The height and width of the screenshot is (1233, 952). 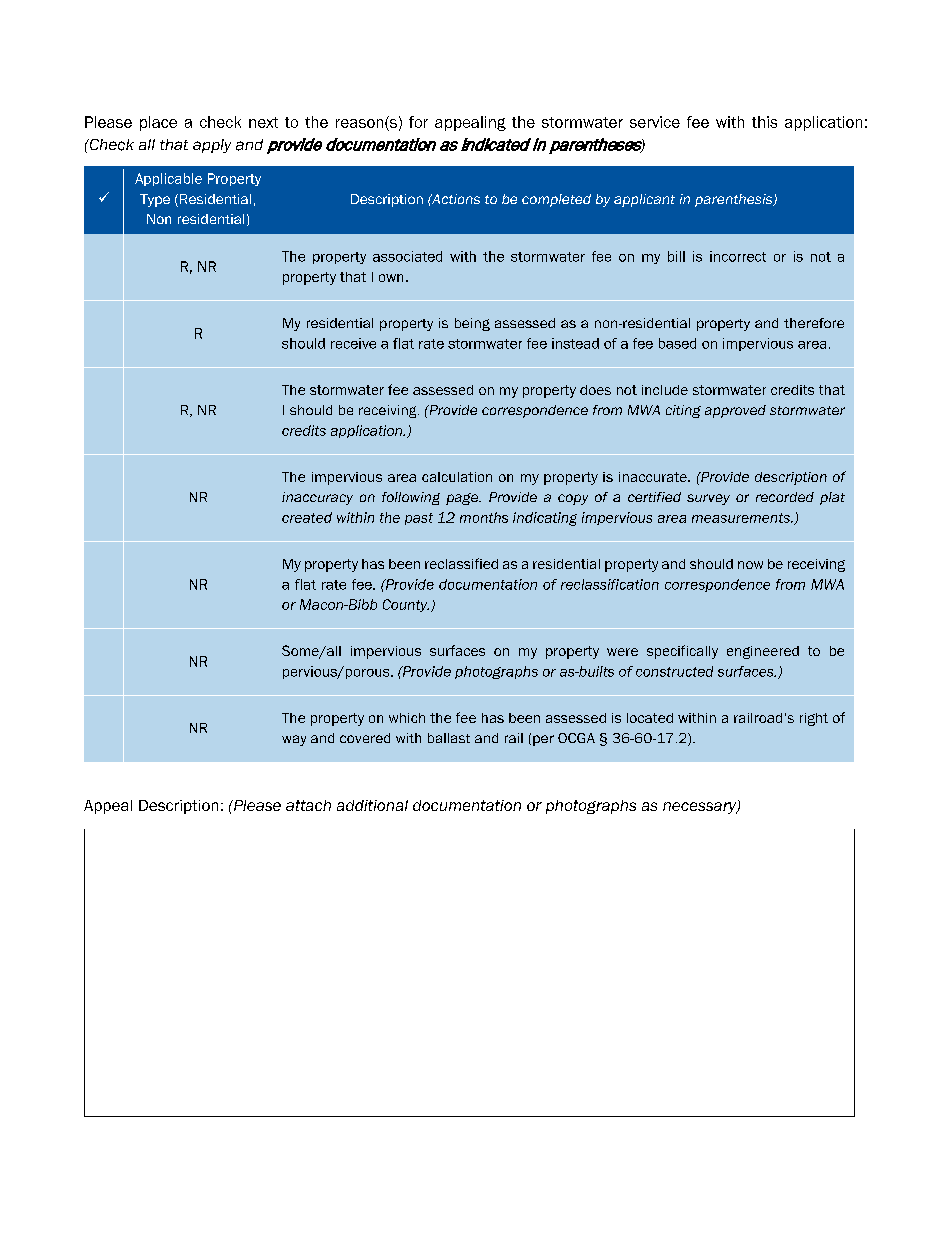 What do you see at coordinates (764, 122) in the screenshot?
I see `this` at bounding box center [764, 122].
